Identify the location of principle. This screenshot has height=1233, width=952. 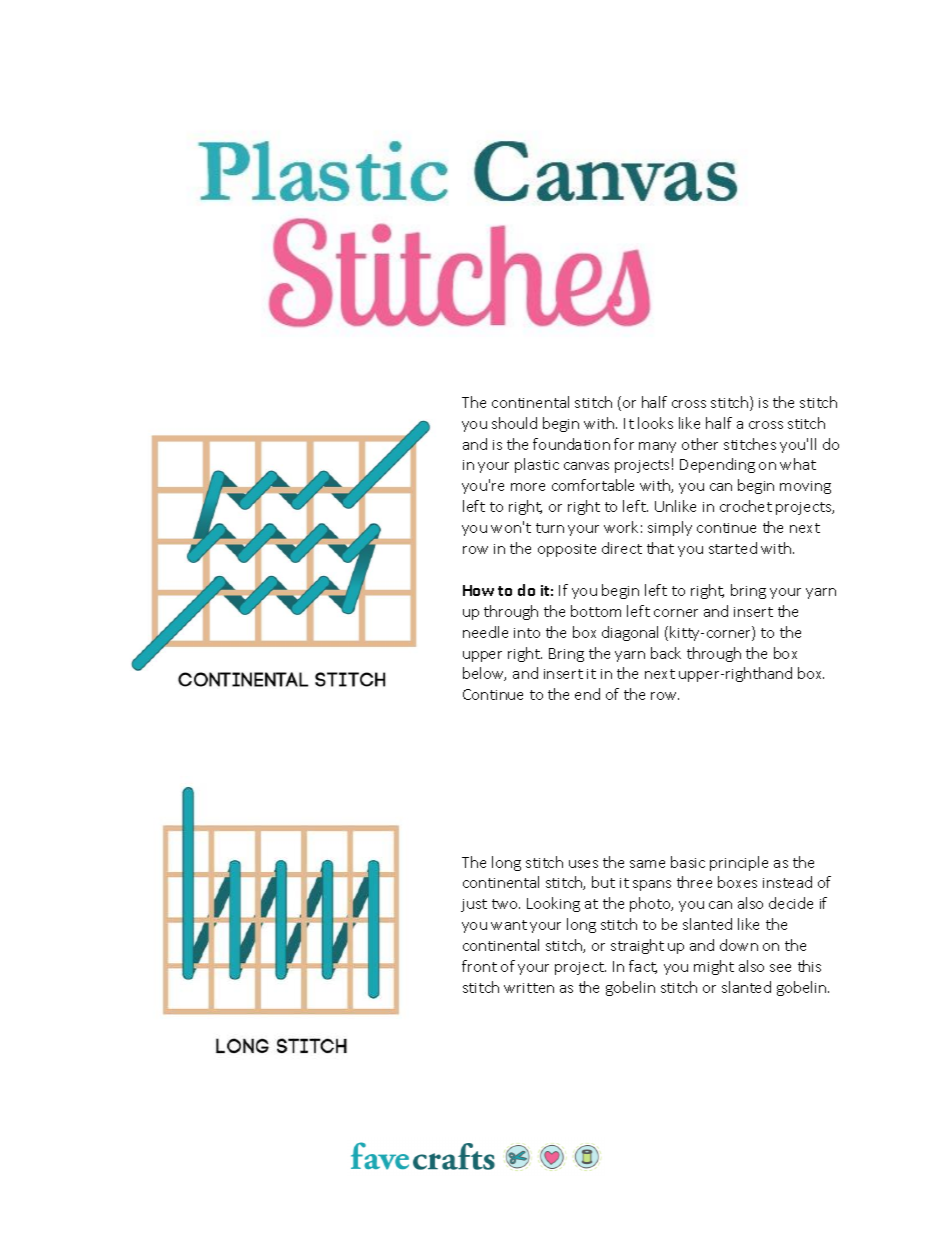
(739, 863).
